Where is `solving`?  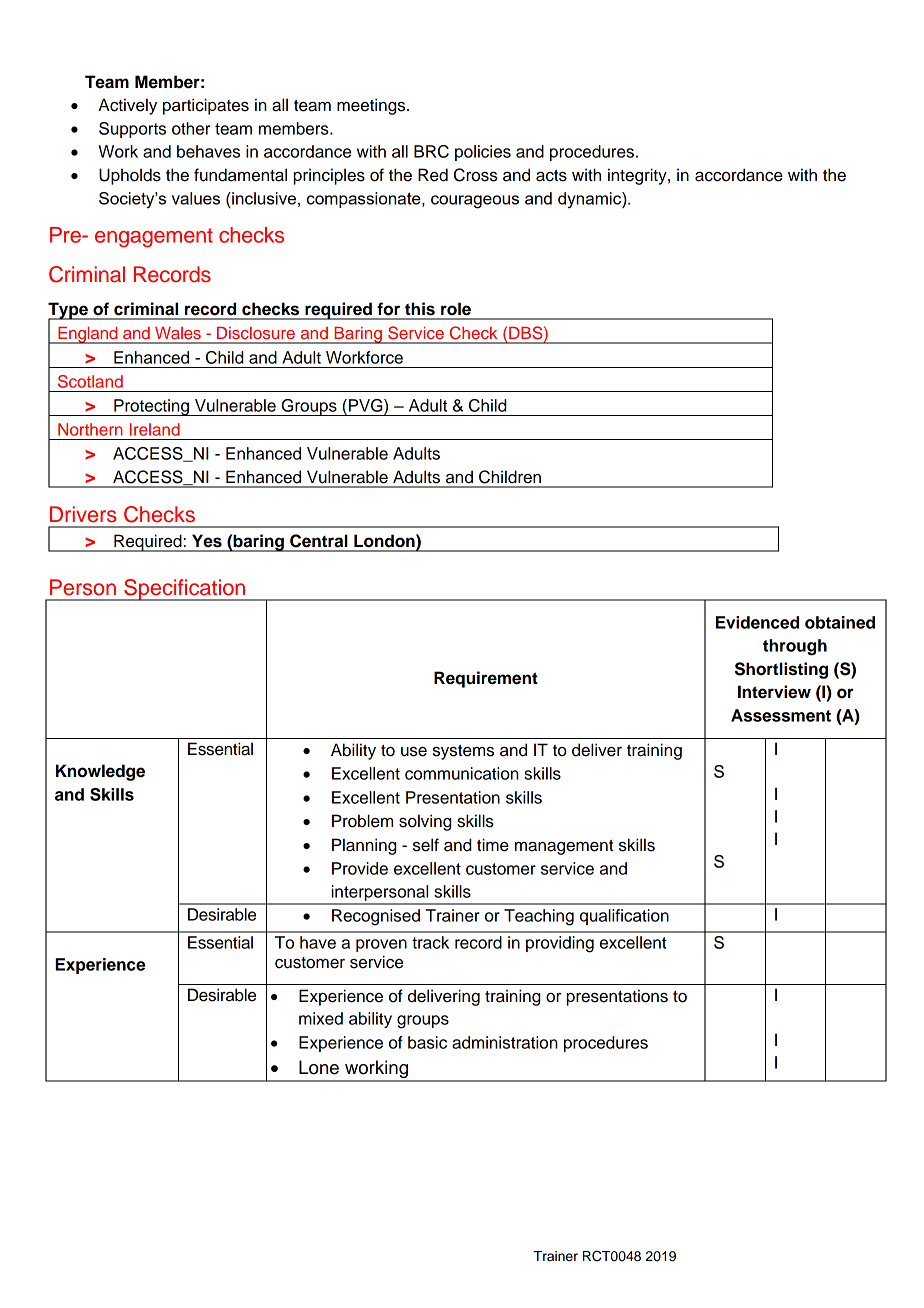 solving is located at coordinates (425, 822).
